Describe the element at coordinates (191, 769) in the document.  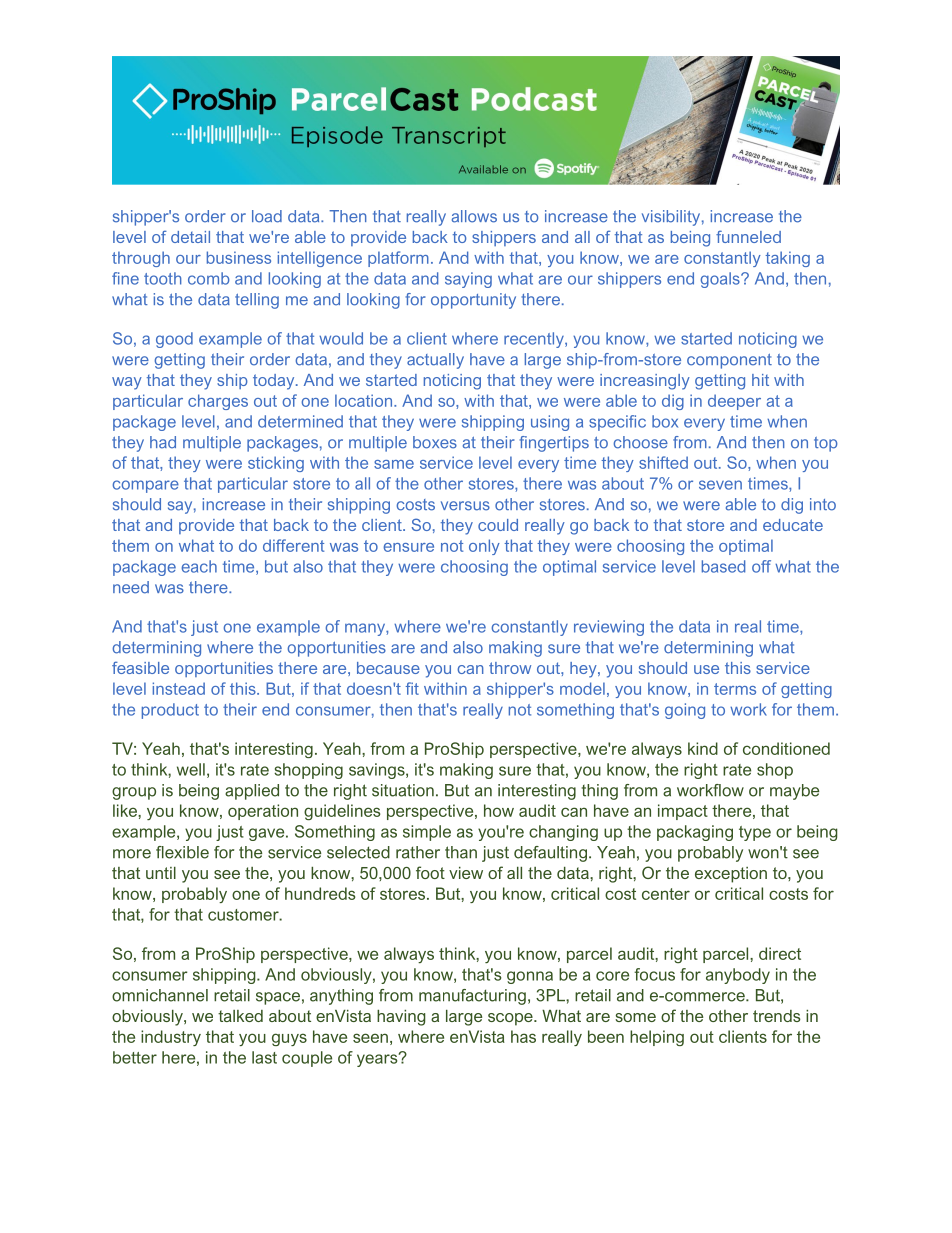
I see `well` at that location.
